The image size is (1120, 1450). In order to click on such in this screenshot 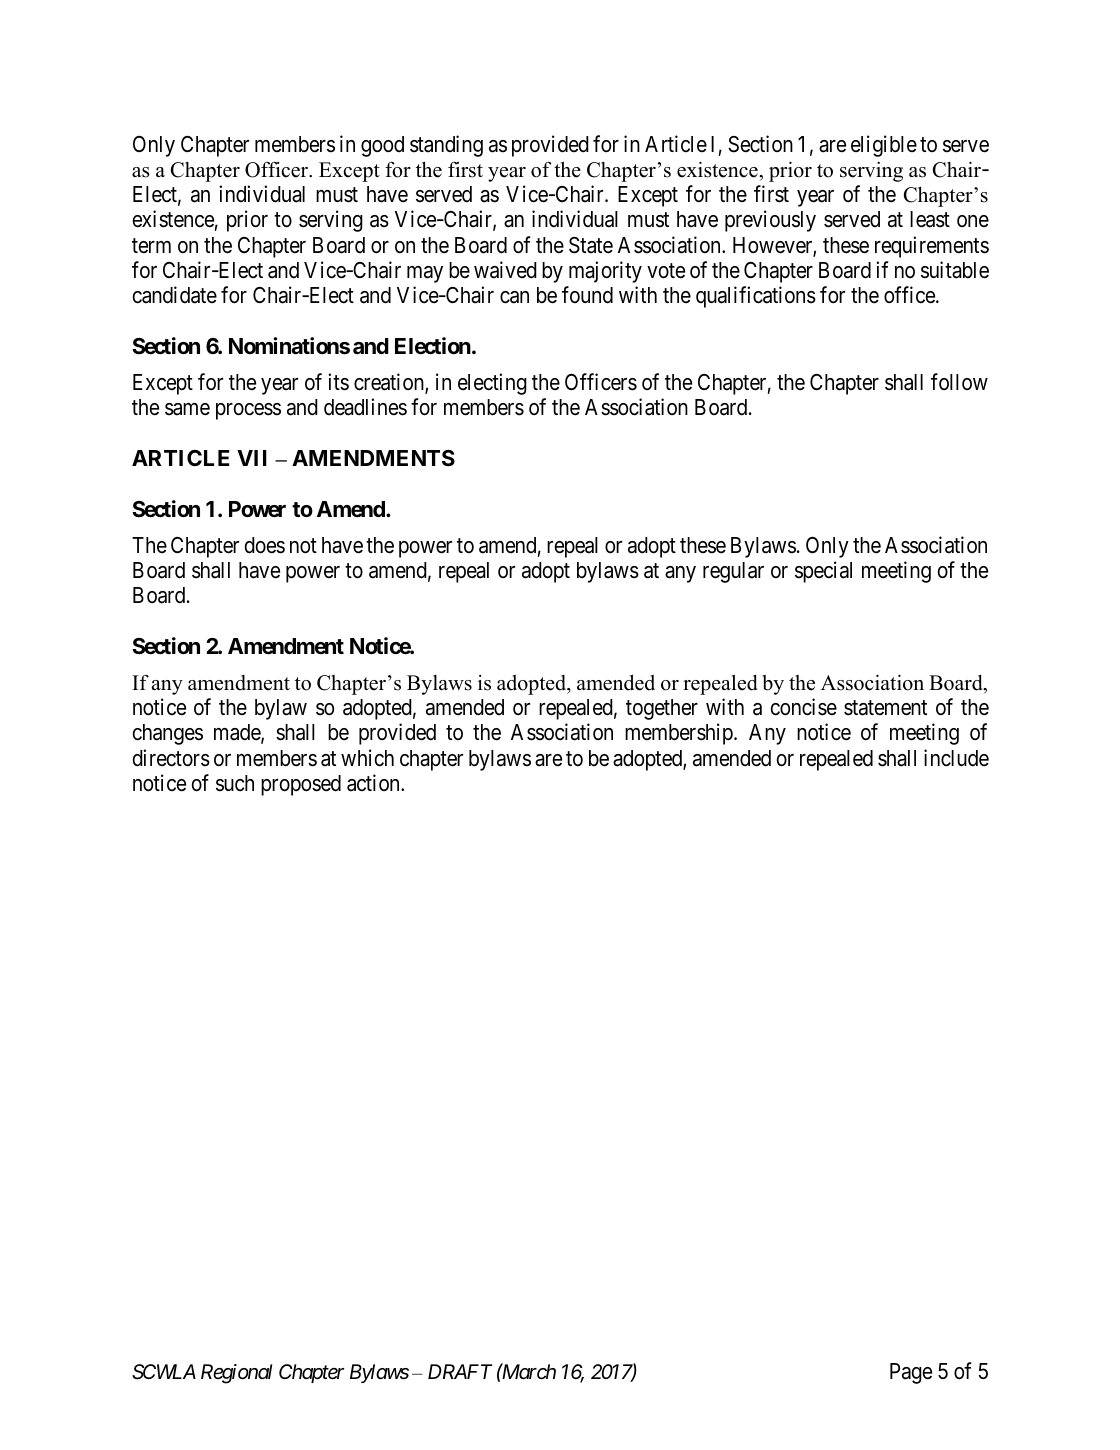, I will do `click(235, 783)`.
